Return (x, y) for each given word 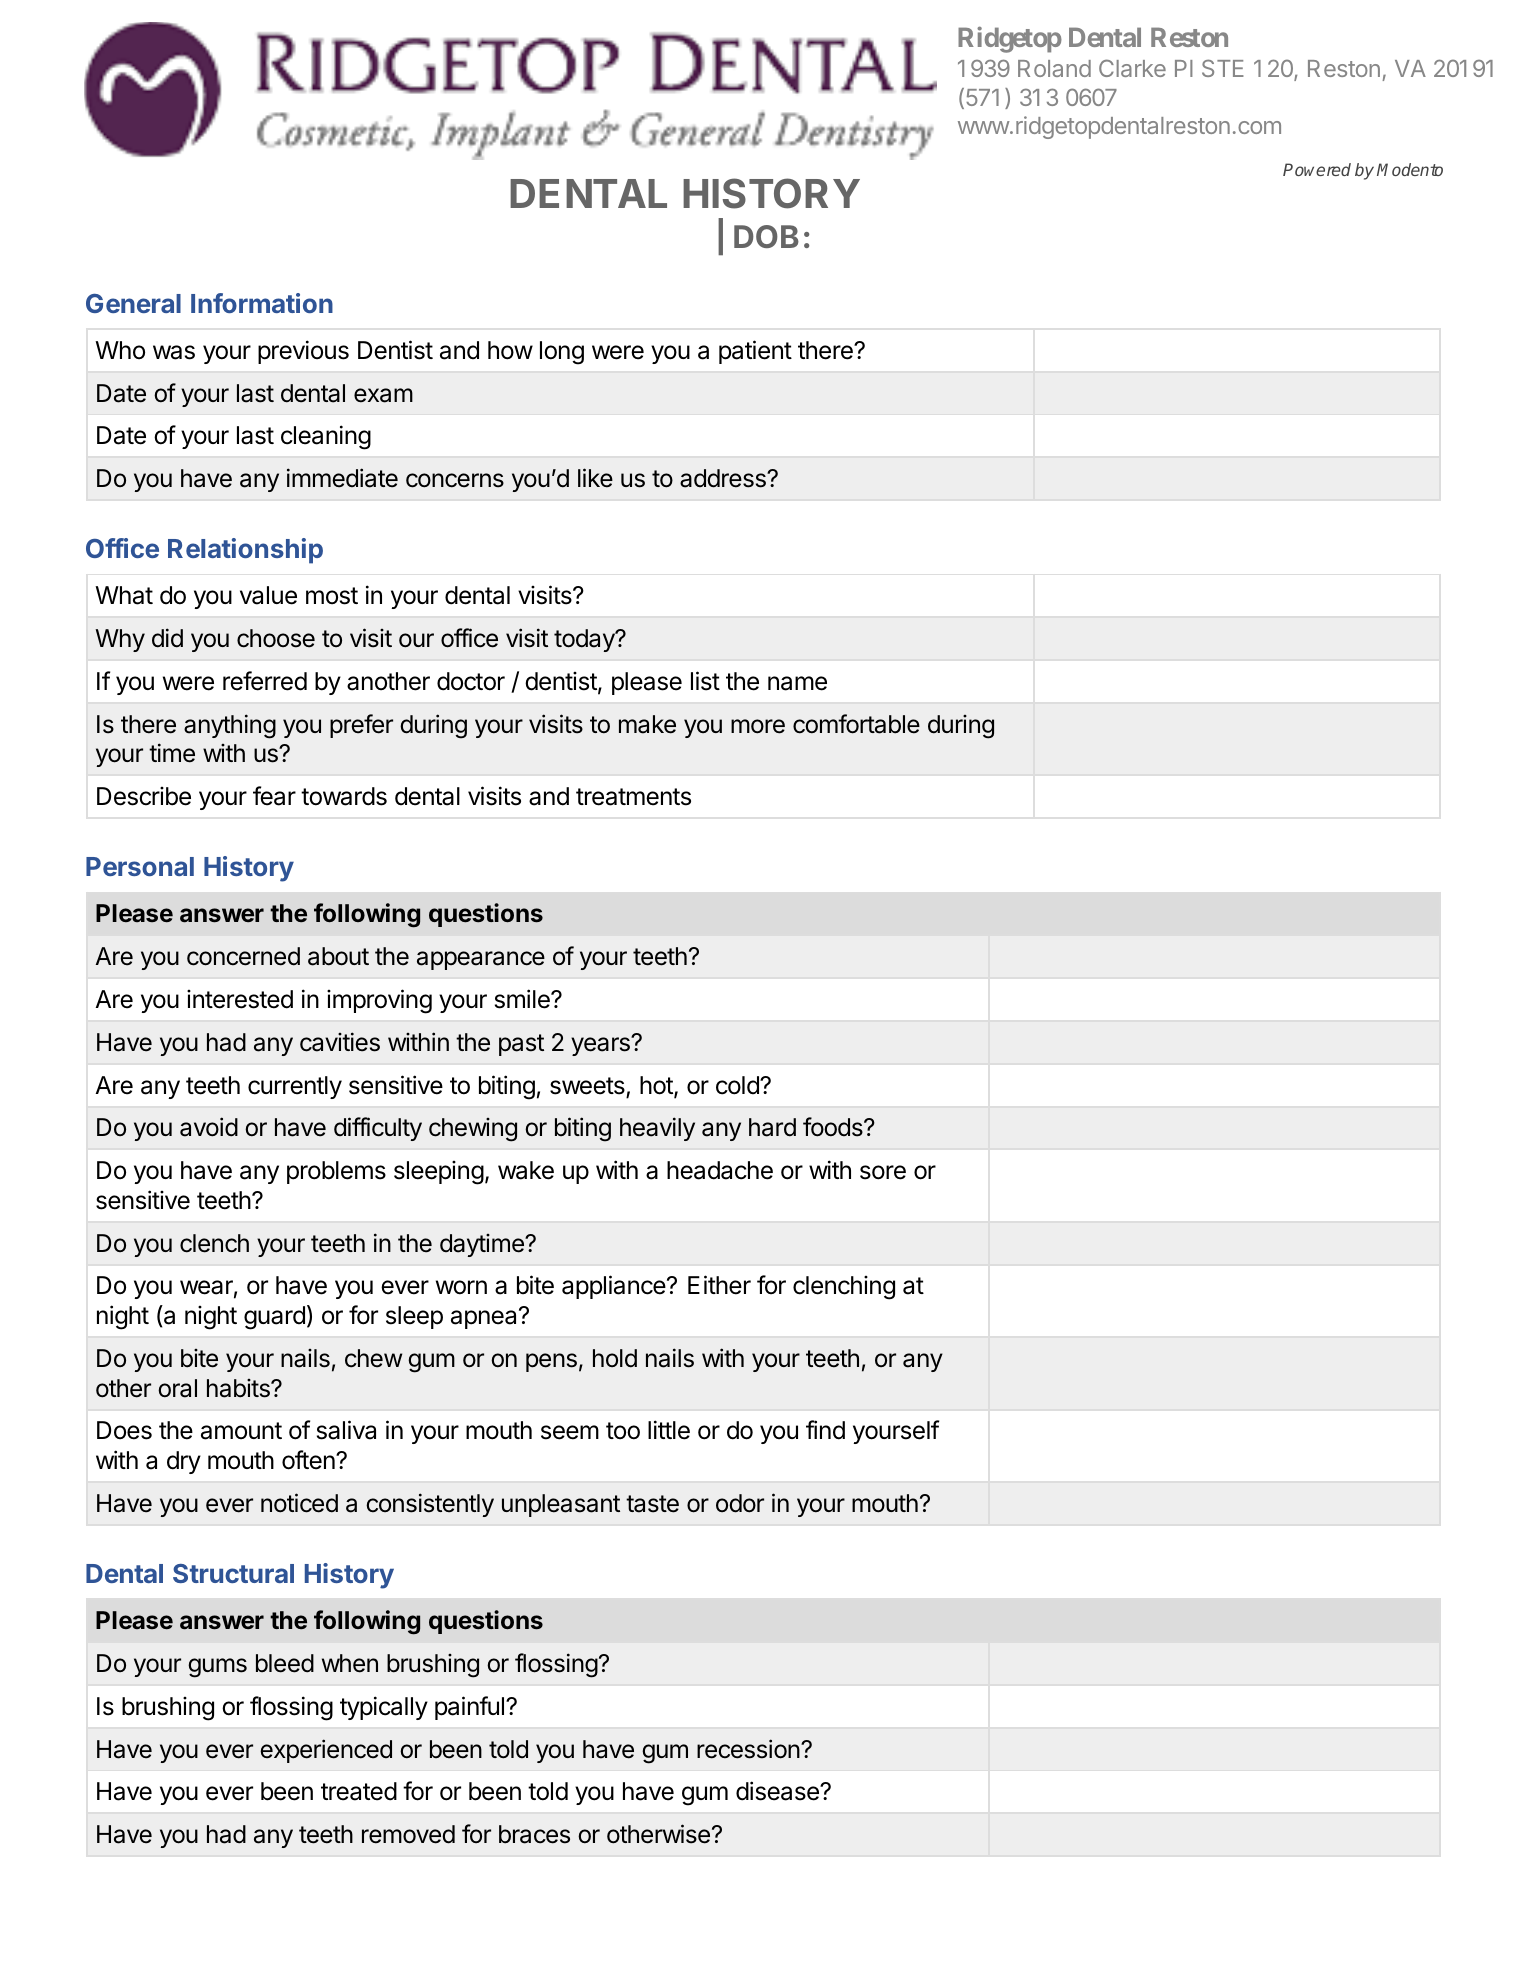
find (825, 1430)
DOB (766, 236)
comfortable (856, 724)
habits (239, 1388)
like (595, 478)
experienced (326, 1751)
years (601, 1046)
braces (534, 1834)
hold (615, 1358)
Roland (1054, 68)
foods (834, 1127)
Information (262, 303)
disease (778, 1791)
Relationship (245, 551)
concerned (243, 956)
